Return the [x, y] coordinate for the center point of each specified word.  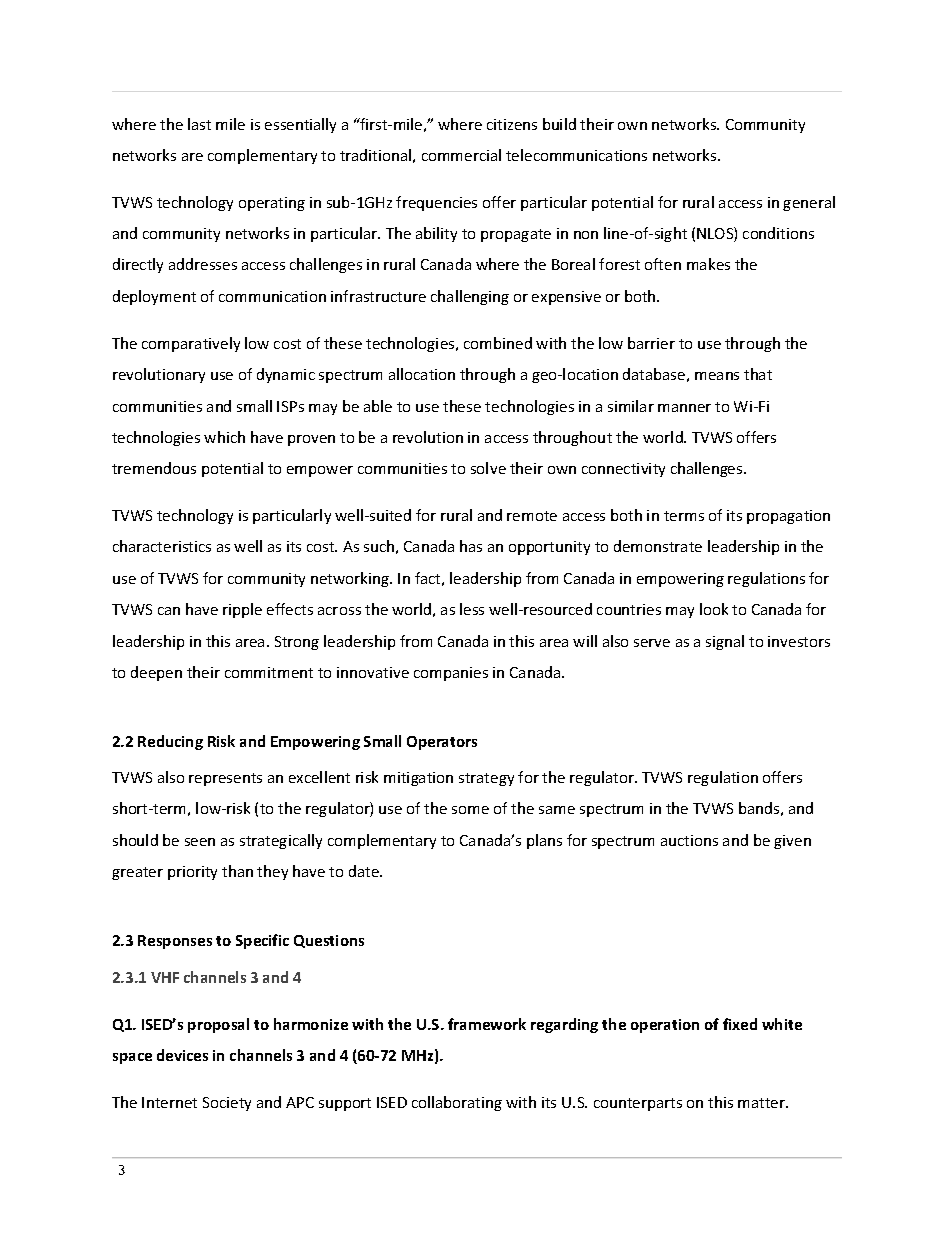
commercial [461, 155]
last [199, 124]
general [809, 203]
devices [182, 1055]
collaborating [457, 1103]
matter [763, 1103]
